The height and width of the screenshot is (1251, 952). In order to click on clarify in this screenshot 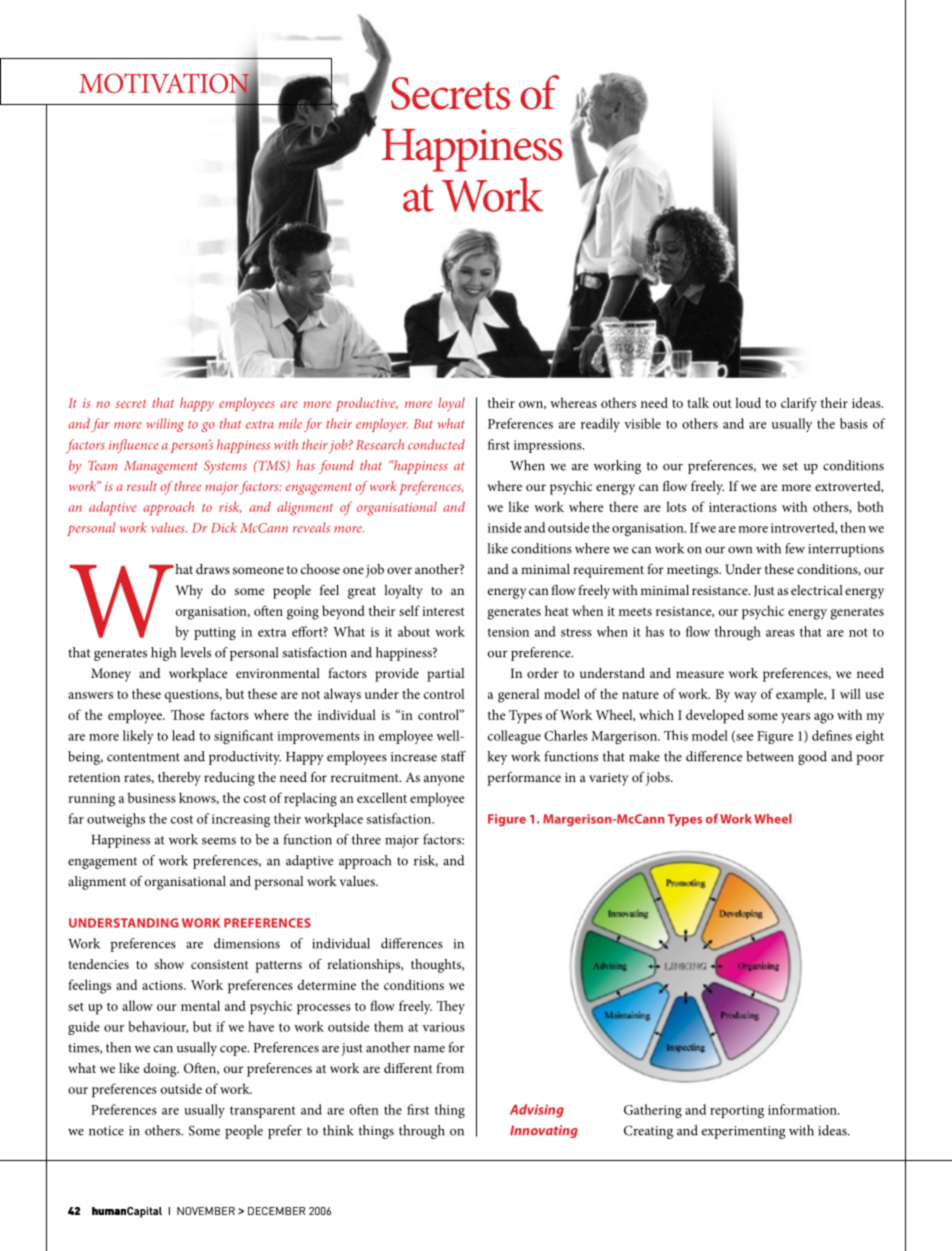, I will do `click(799, 404)`.
